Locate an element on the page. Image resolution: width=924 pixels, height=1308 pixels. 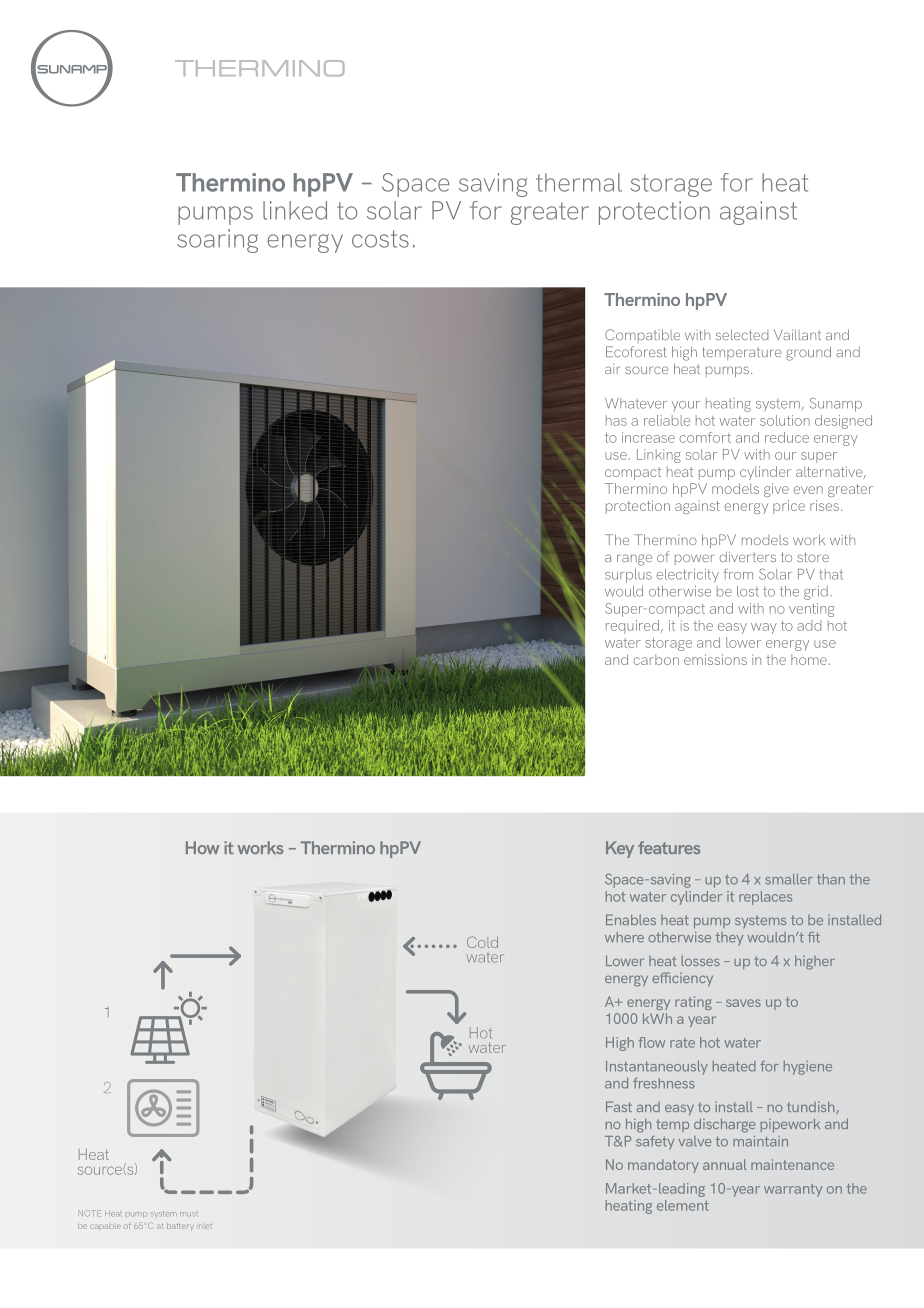
Fast is located at coordinates (619, 1106).
